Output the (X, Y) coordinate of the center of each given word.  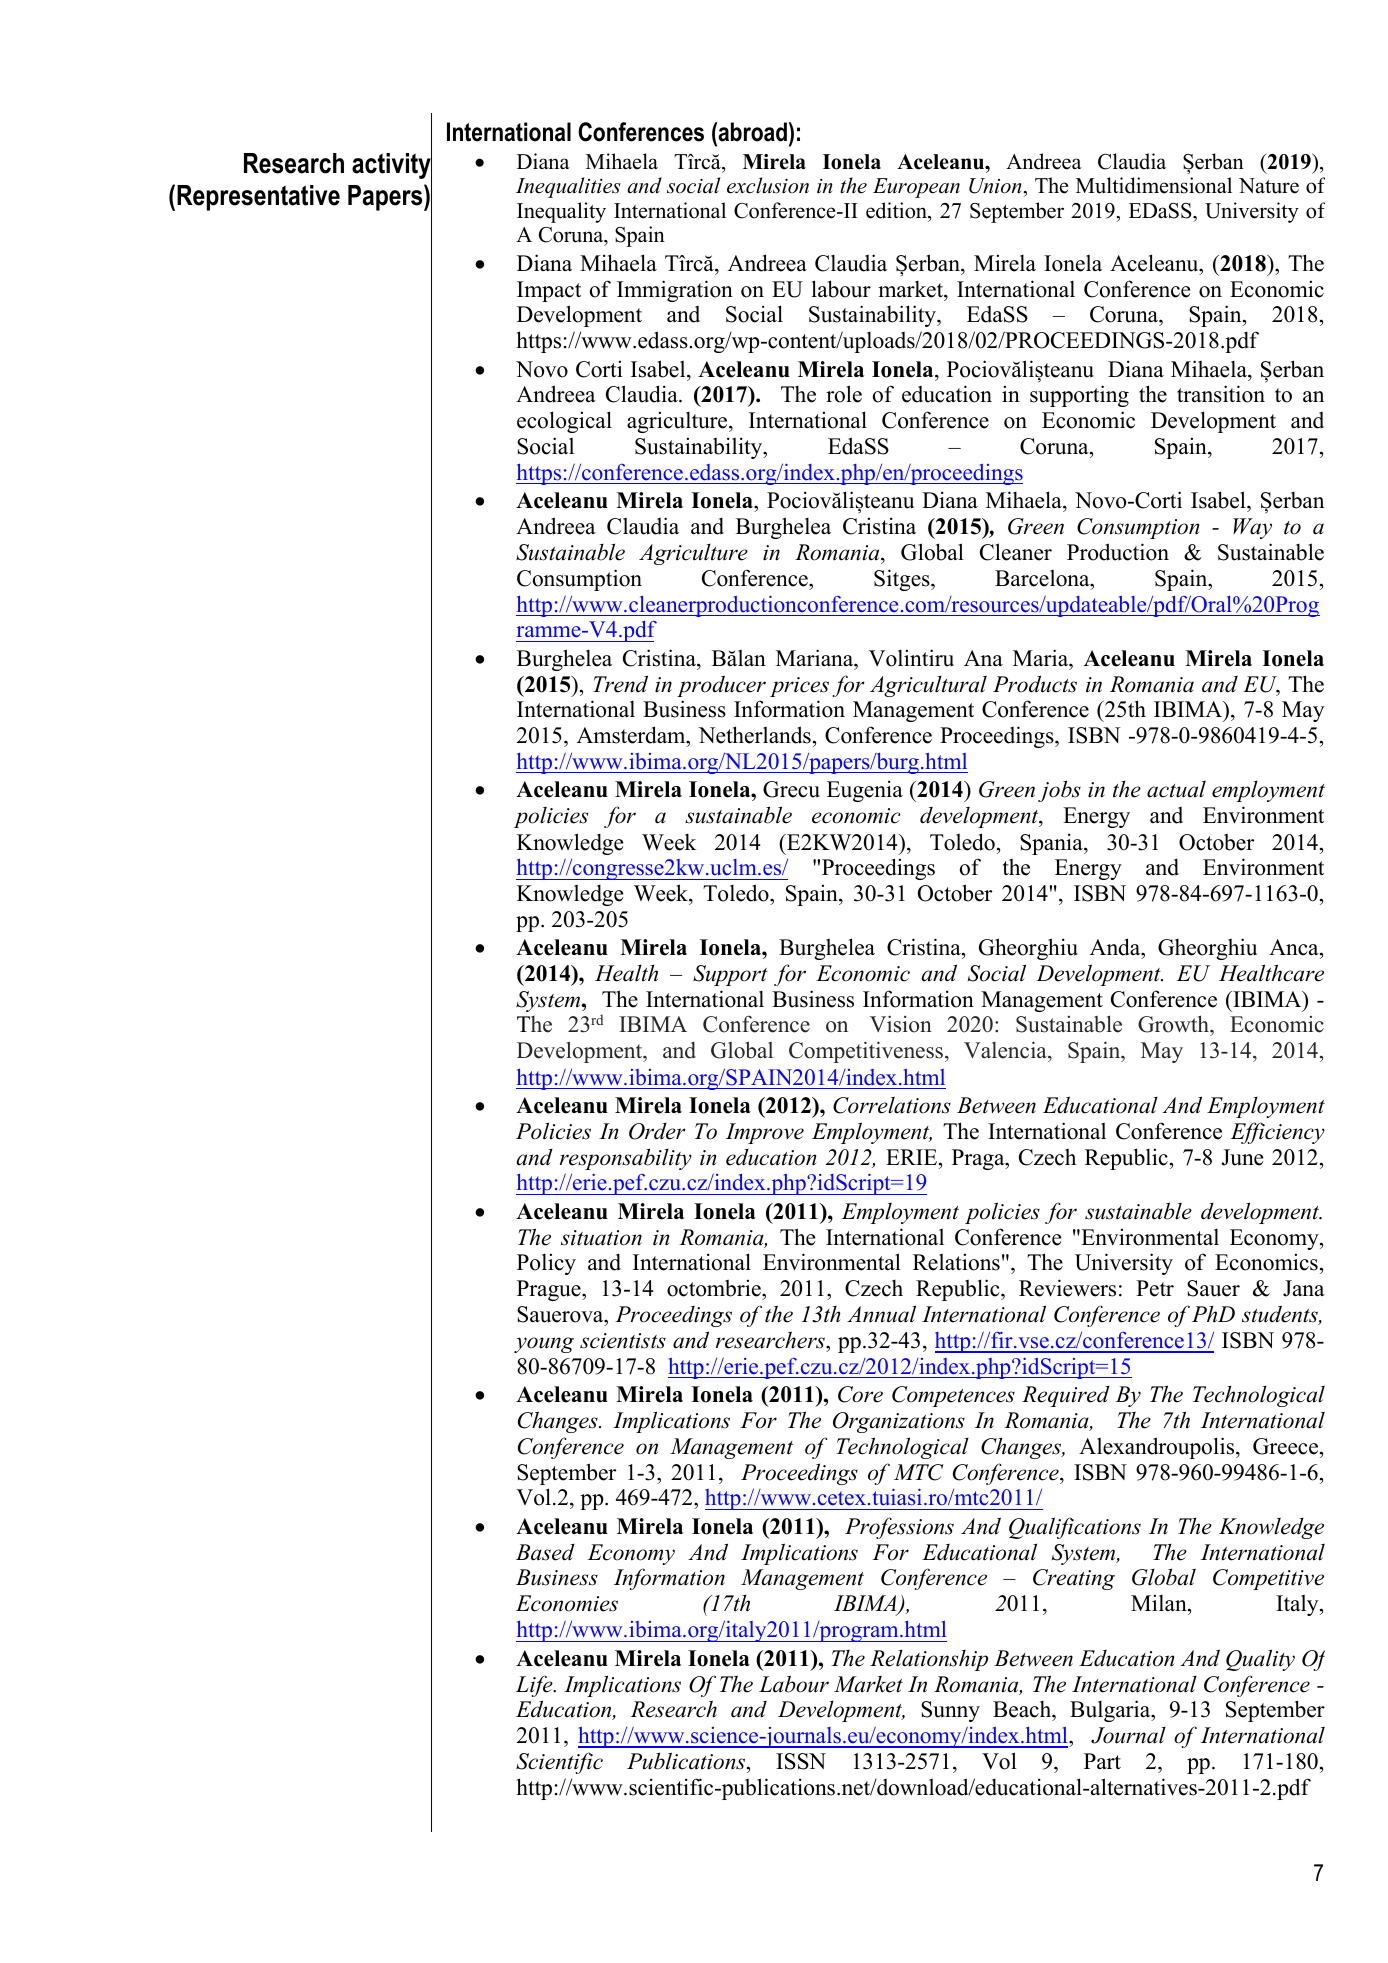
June (1242, 1157)
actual (1176, 789)
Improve (765, 1133)
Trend (620, 684)
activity (392, 166)
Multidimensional (1154, 185)
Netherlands (754, 735)
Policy (546, 1264)
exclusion (768, 185)
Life (535, 1686)
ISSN (801, 1761)
